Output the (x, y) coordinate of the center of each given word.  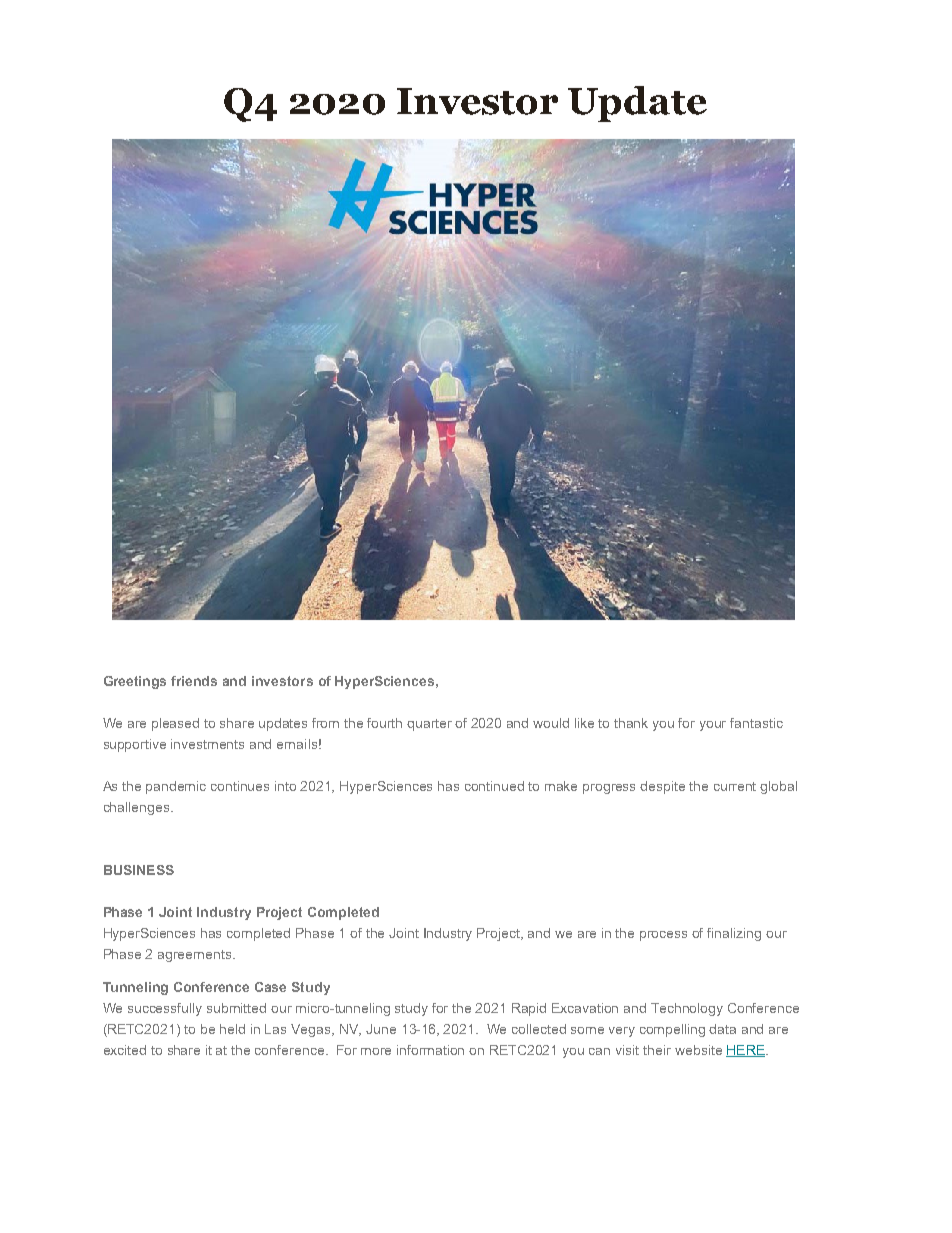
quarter (429, 725)
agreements (196, 956)
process (663, 936)
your (713, 726)
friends (194, 681)
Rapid (529, 1009)
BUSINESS (139, 870)
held (232, 1029)
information (430, 1050)
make (561, 786)
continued (494, 786)
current (735, 786)
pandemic (176, 787)
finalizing (734, 934)
